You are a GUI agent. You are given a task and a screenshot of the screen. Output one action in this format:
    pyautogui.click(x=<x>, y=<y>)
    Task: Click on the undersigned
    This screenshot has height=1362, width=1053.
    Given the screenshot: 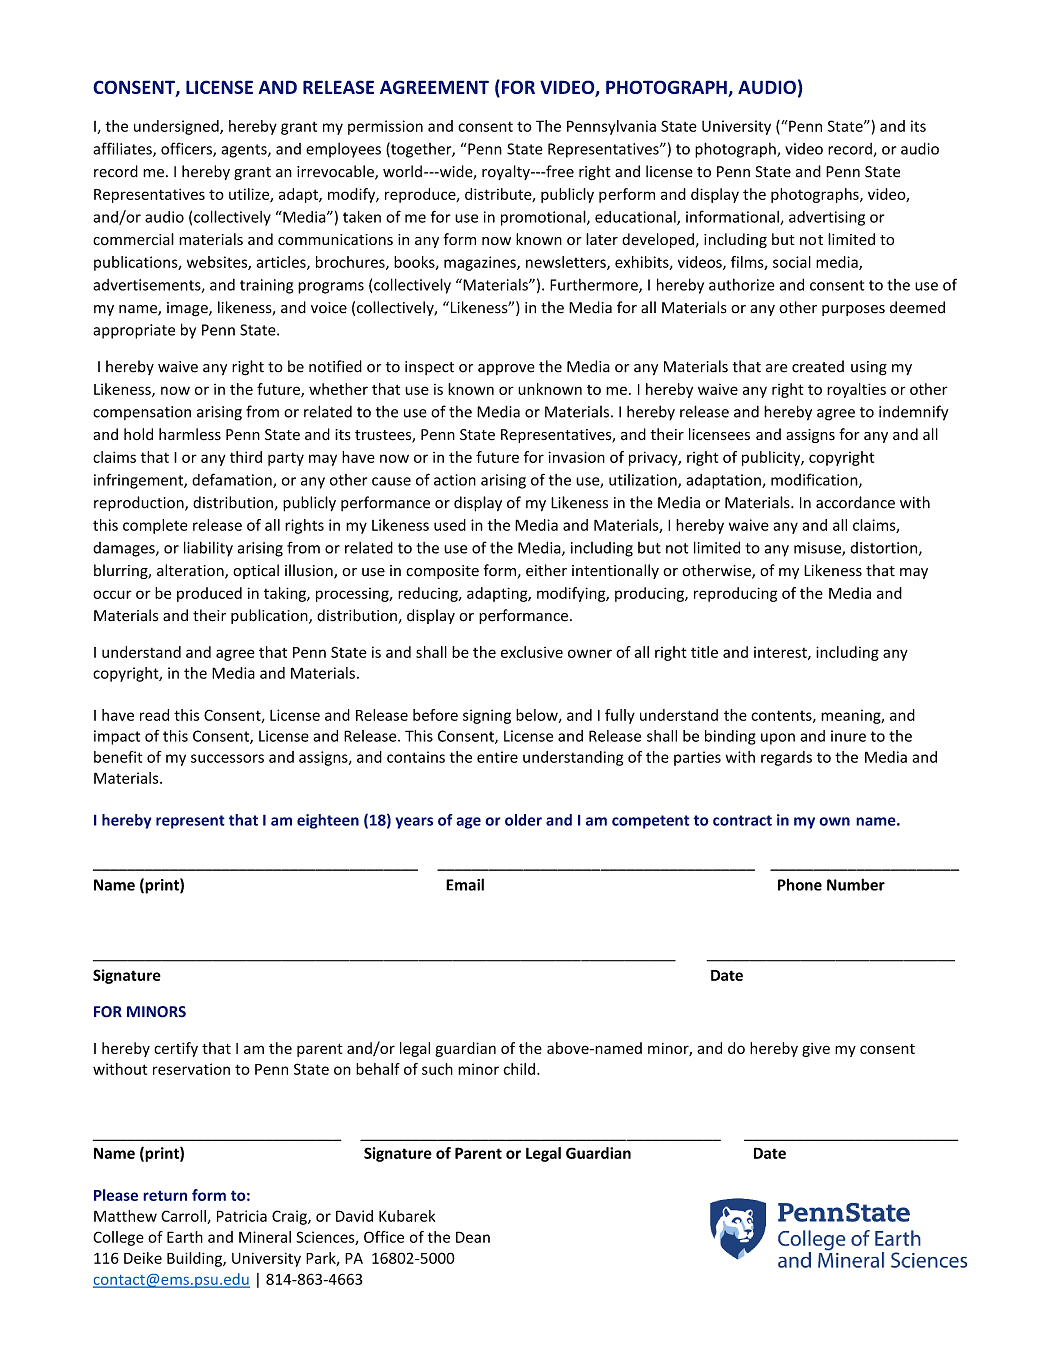 What is the action you would take?
    pyautogui.click(x=177, y=127)
